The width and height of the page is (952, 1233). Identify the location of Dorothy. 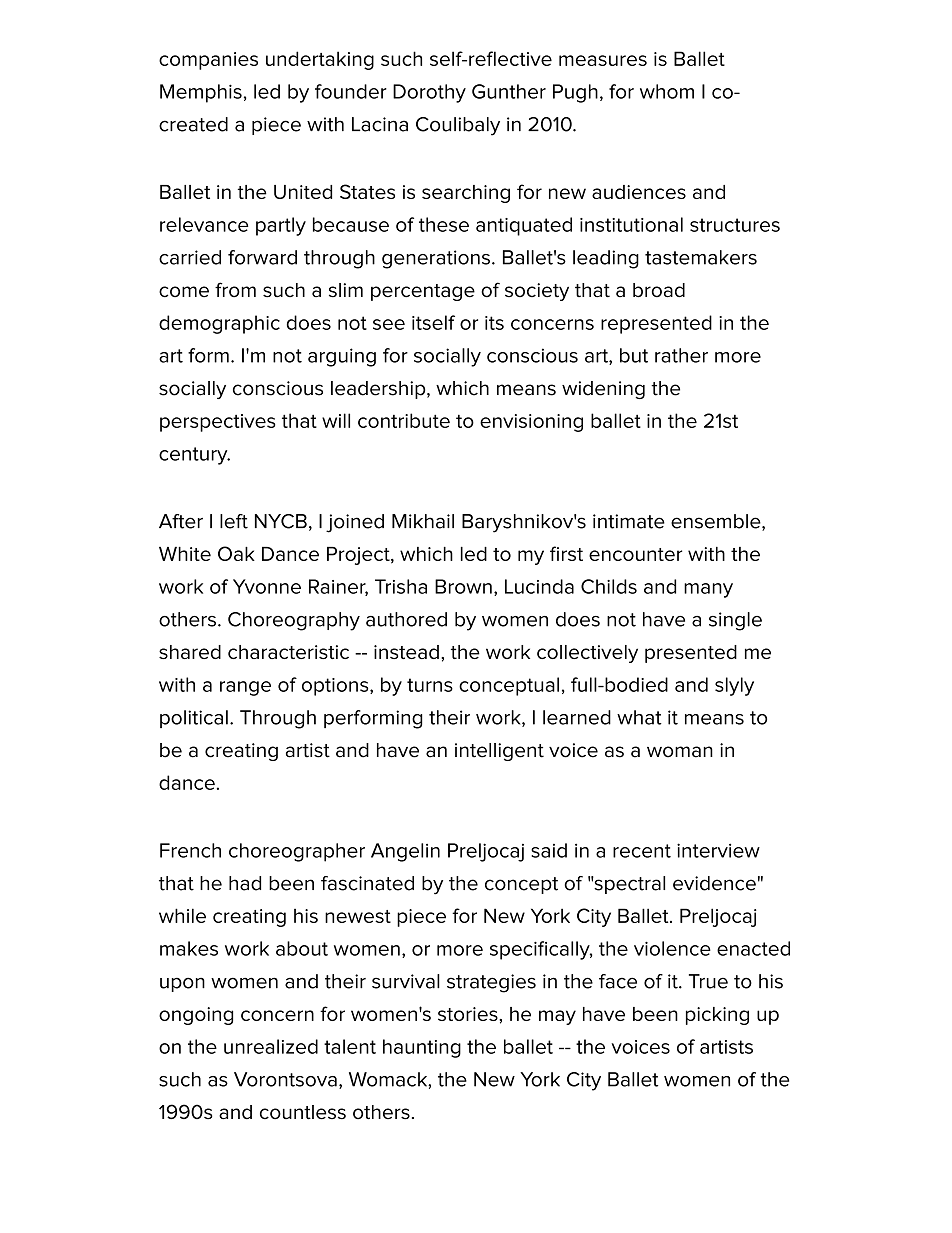
(429, 93).
